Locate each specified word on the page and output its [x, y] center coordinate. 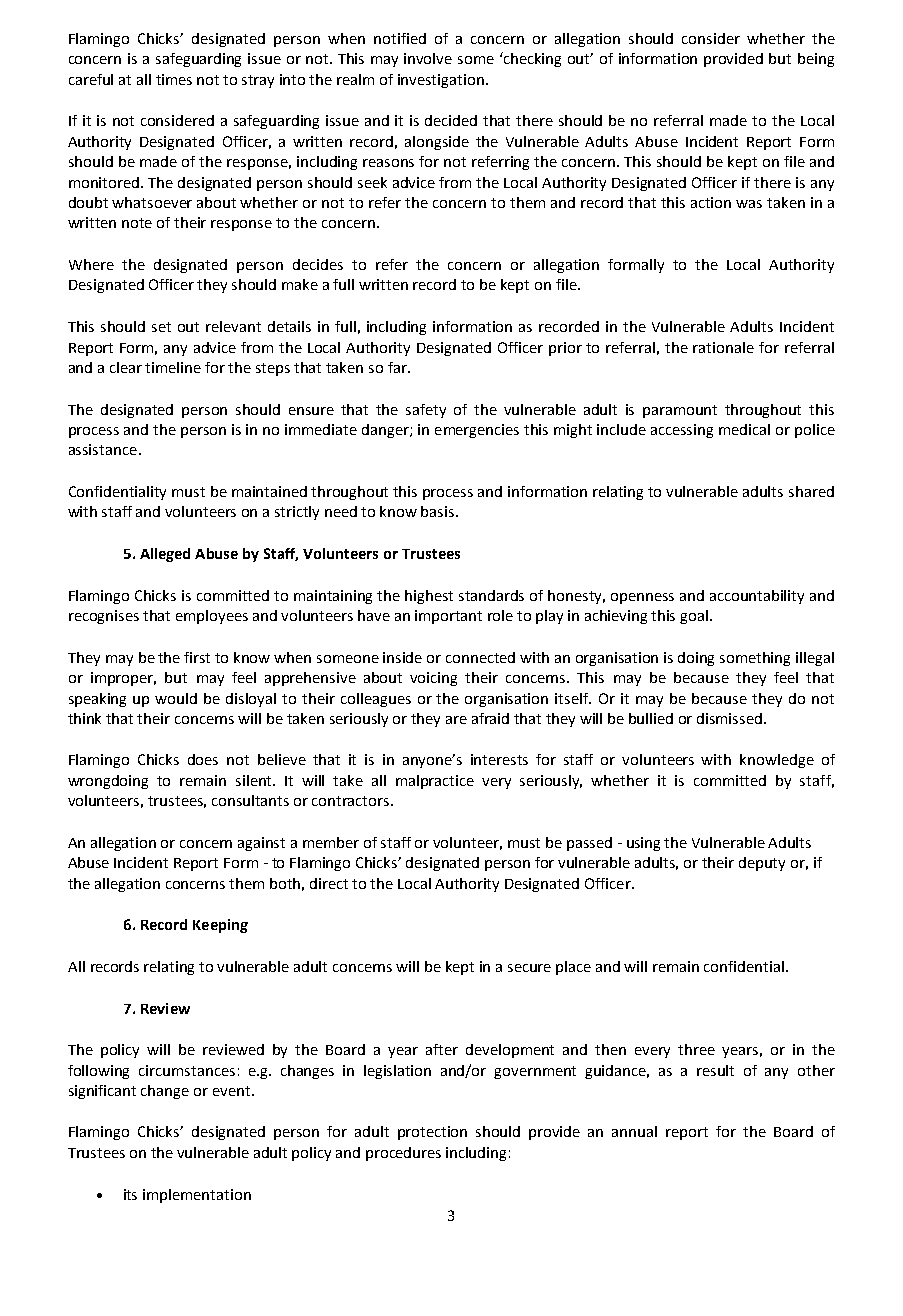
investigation [441, 81]
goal [694, 617]
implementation [197, 1196]
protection [432, 1133]
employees [212, 617]
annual [634, 1131]
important [448, 617]
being [816, 60]
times [174, 79]
